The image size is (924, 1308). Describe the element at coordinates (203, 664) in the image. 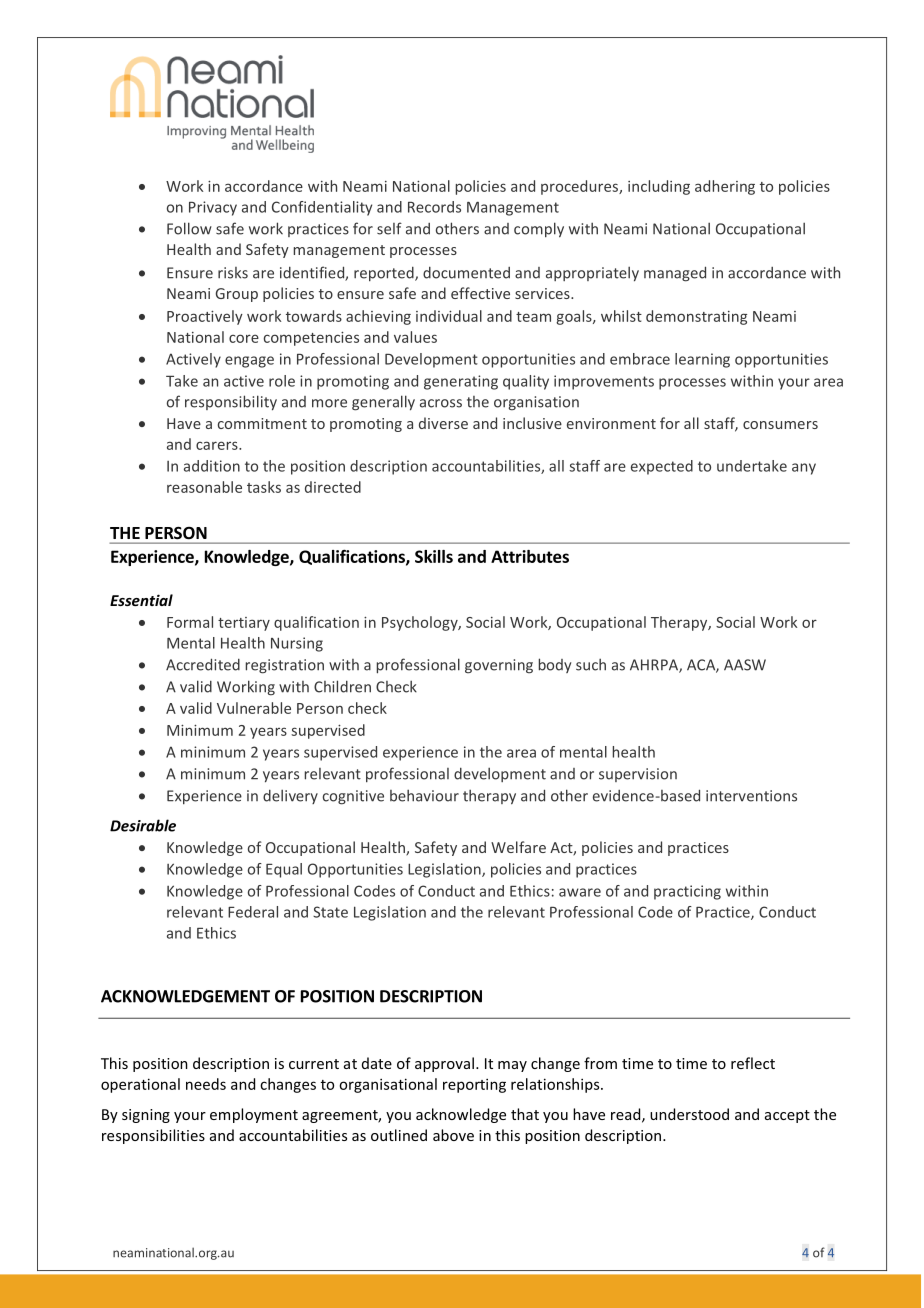

I see `Accredited` at that location.
